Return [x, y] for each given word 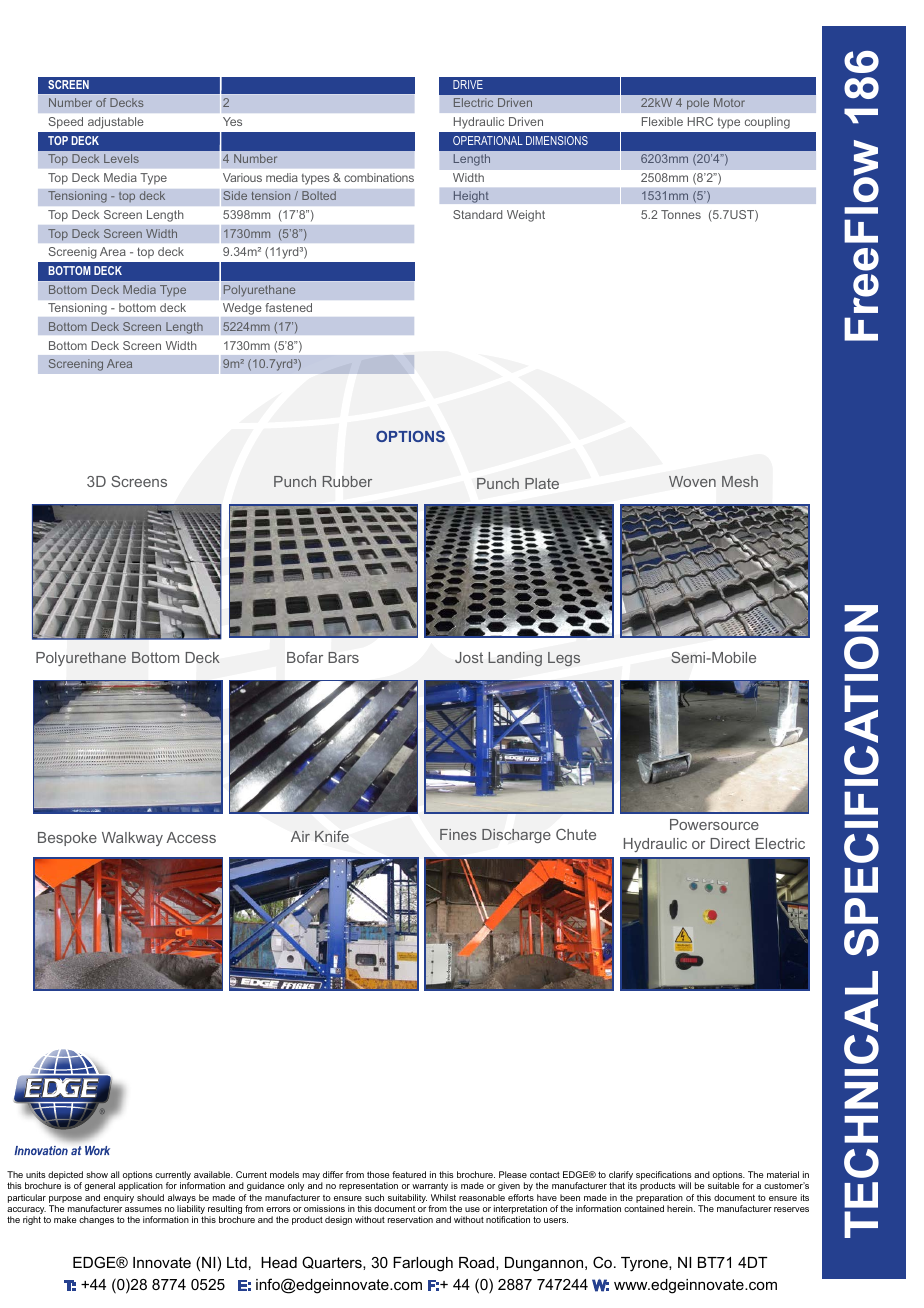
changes [96, 1220]
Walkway [132, 839]
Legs [564, 659]
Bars [343, 657]
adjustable [115, 123]
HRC [700, 121]
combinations [379, 177]
